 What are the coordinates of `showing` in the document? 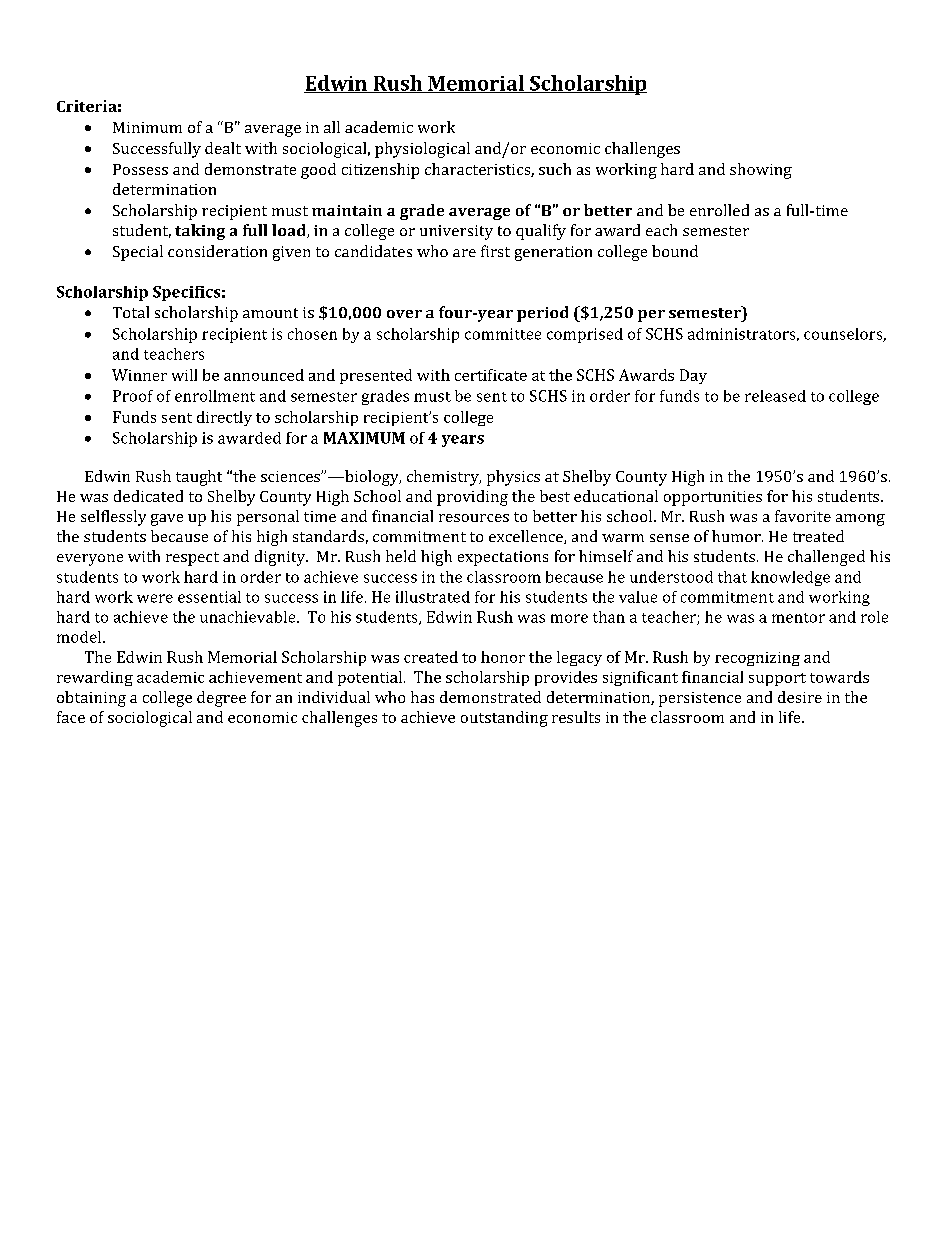 It's located at (761, 171).
